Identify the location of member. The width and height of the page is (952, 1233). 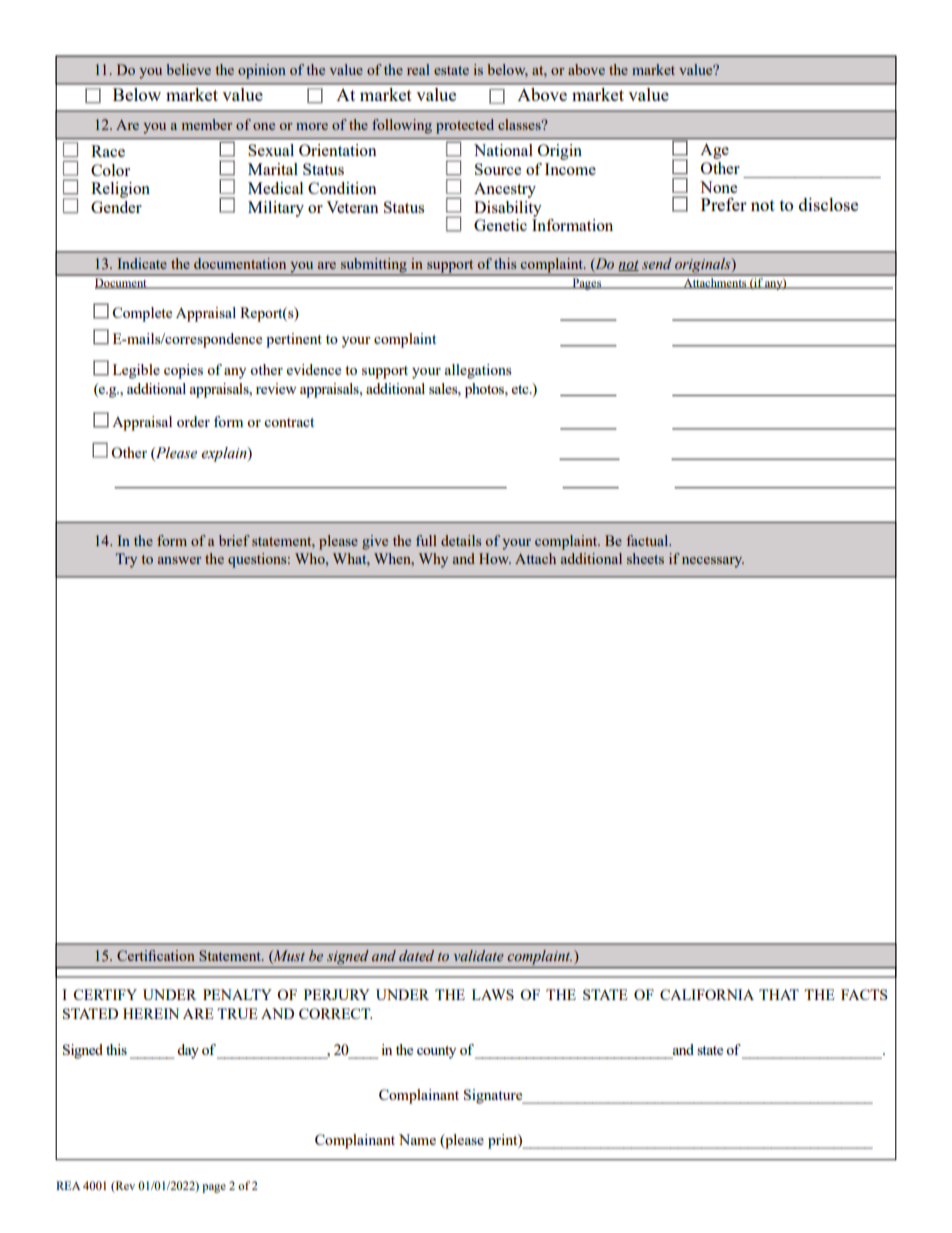
(207, 124).
